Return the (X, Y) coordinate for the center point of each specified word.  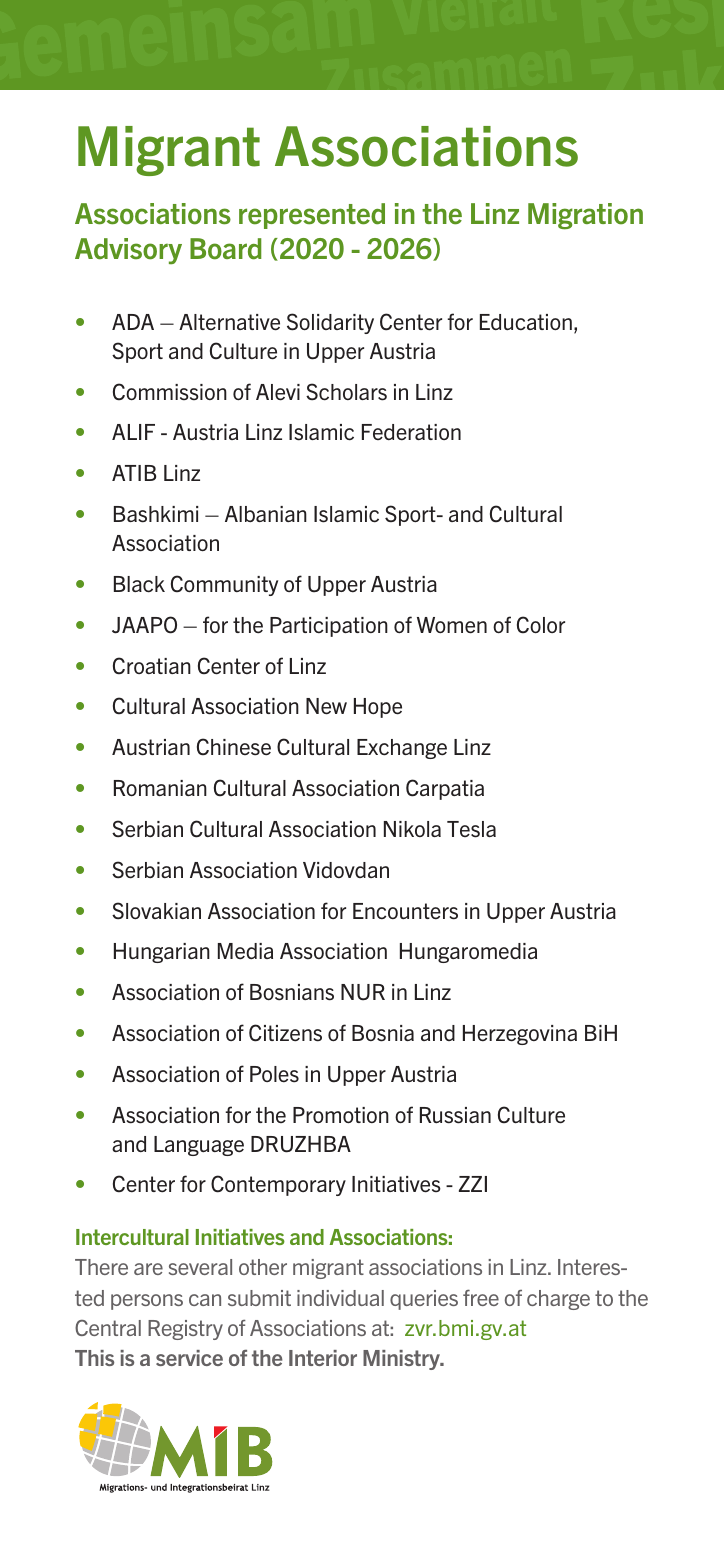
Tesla (471, 829)
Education (526, 322)
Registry (185, 1330)
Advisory (128, 251)
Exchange (402, 749)
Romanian (160, 788)
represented (312, 216)
